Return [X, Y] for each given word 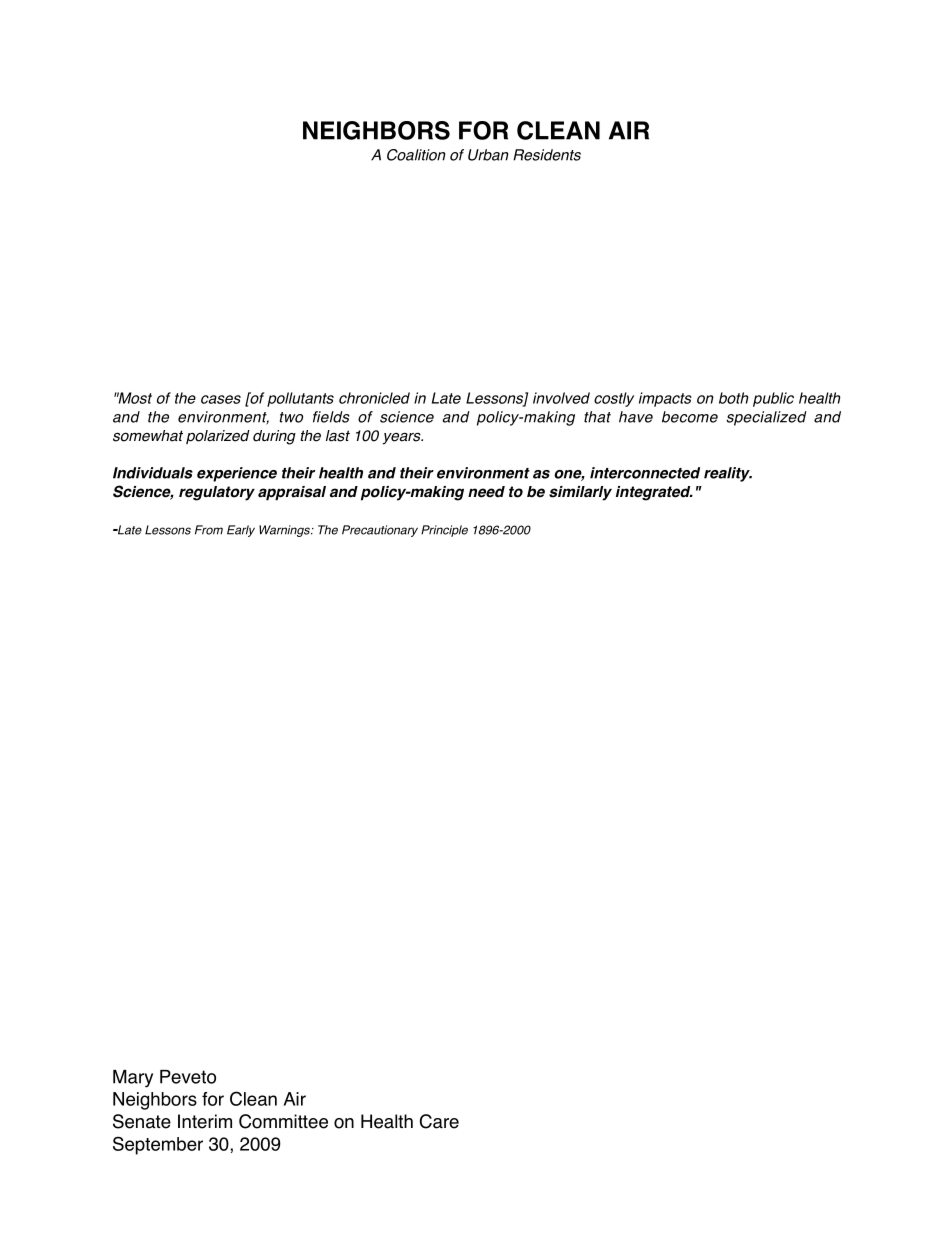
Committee [283, 1121]
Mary [133, 1079]
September [158, 1145]
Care [439, 1121]
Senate [142, 1121]
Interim [205, 1121]
